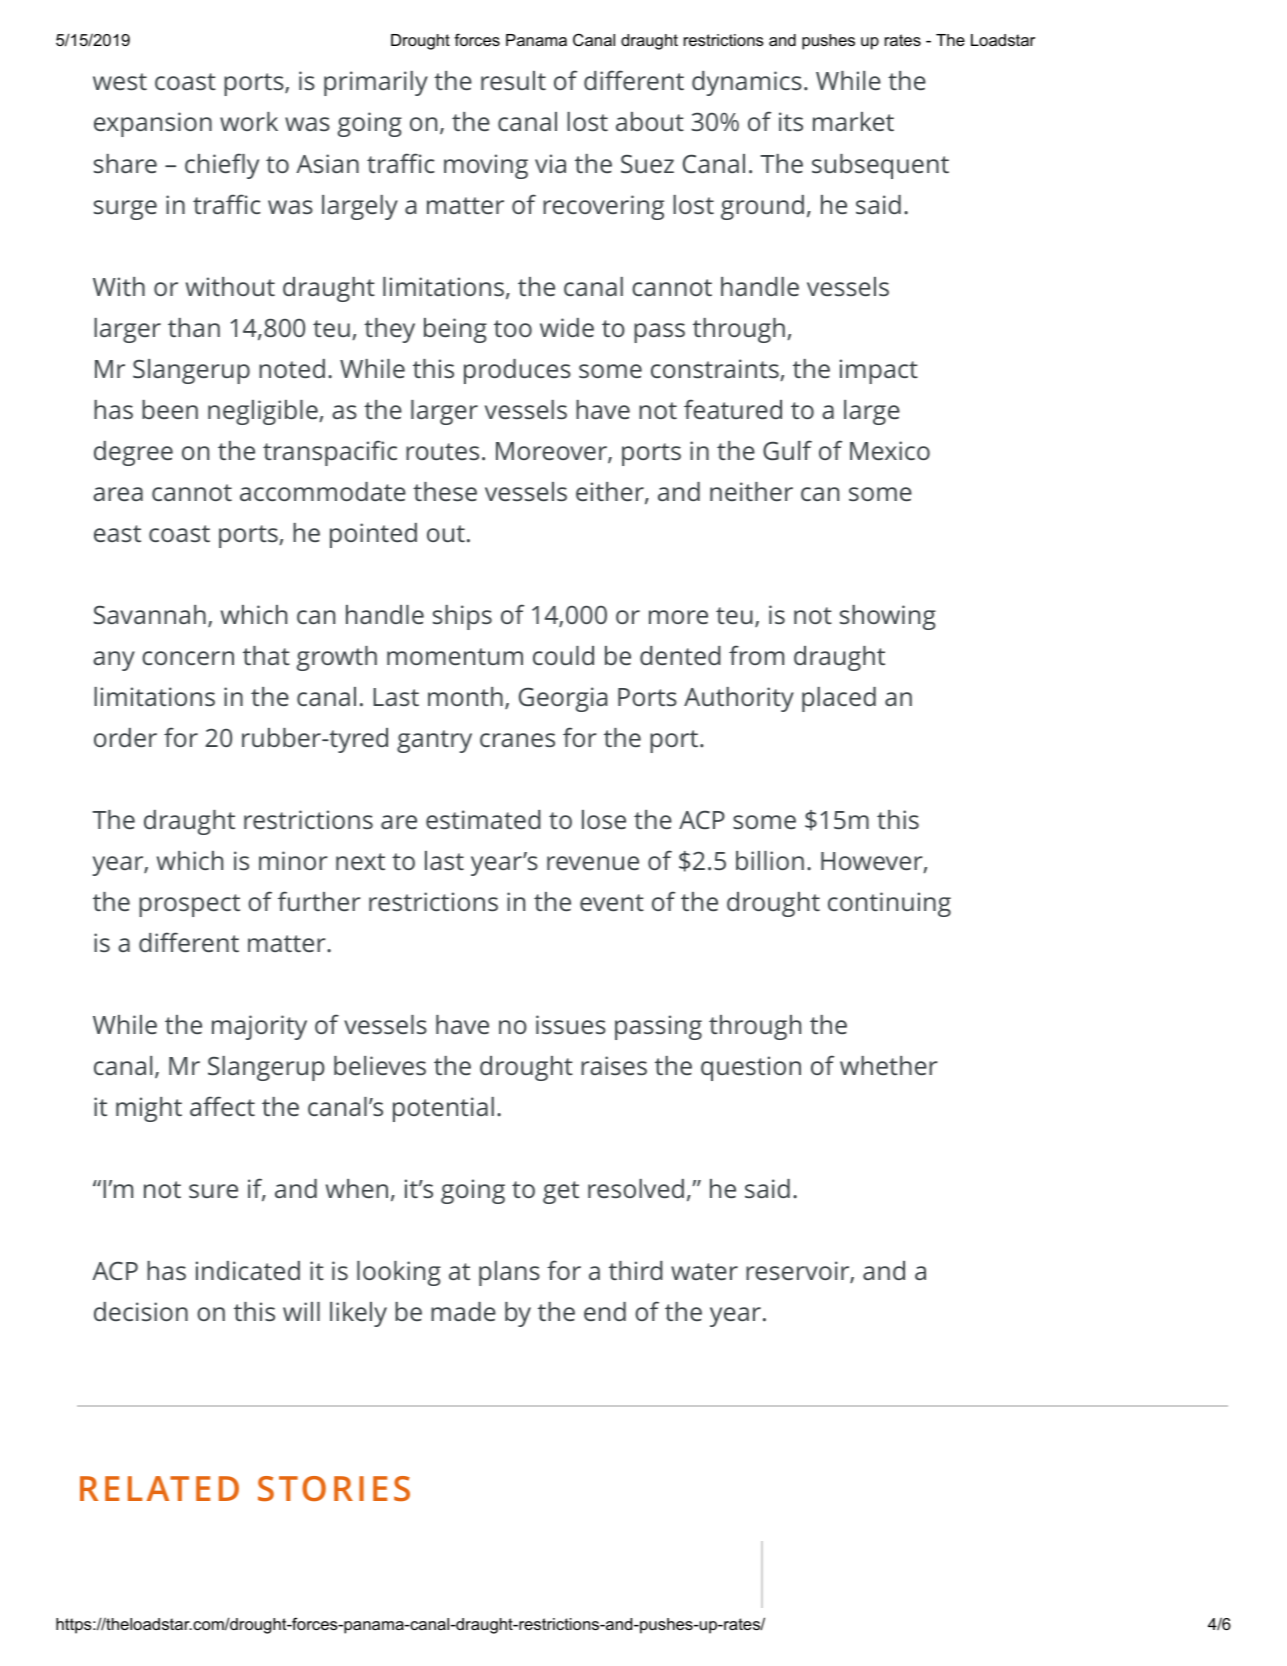 The image size is (1287, 1666). What do you see at coordinates (483, 819) in the page?
I see `estimated` at bounding box center [483, 819].
